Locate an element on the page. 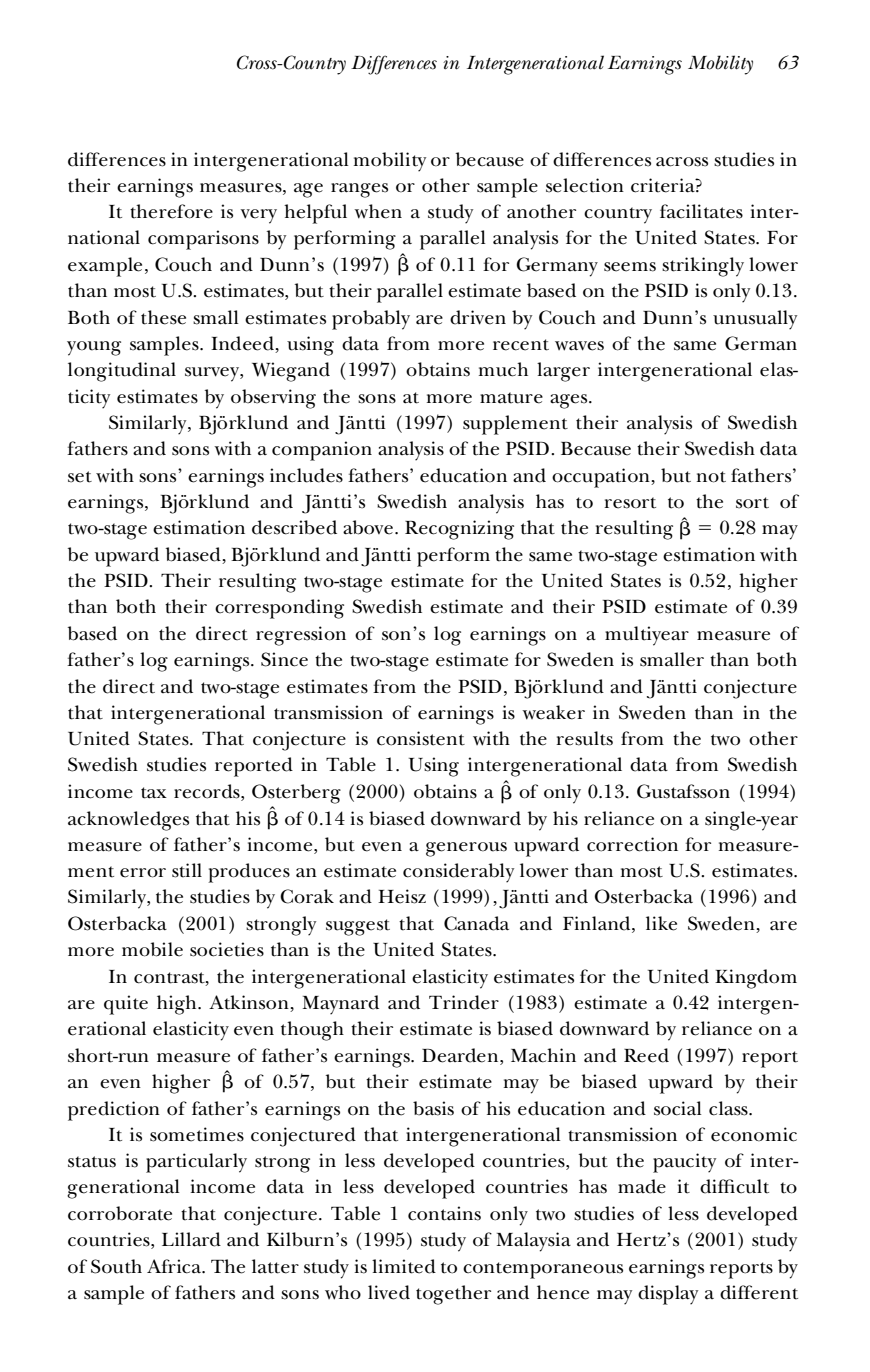 The width and height of the page is (870, 1372). results is located at coordinates (584, 738).
